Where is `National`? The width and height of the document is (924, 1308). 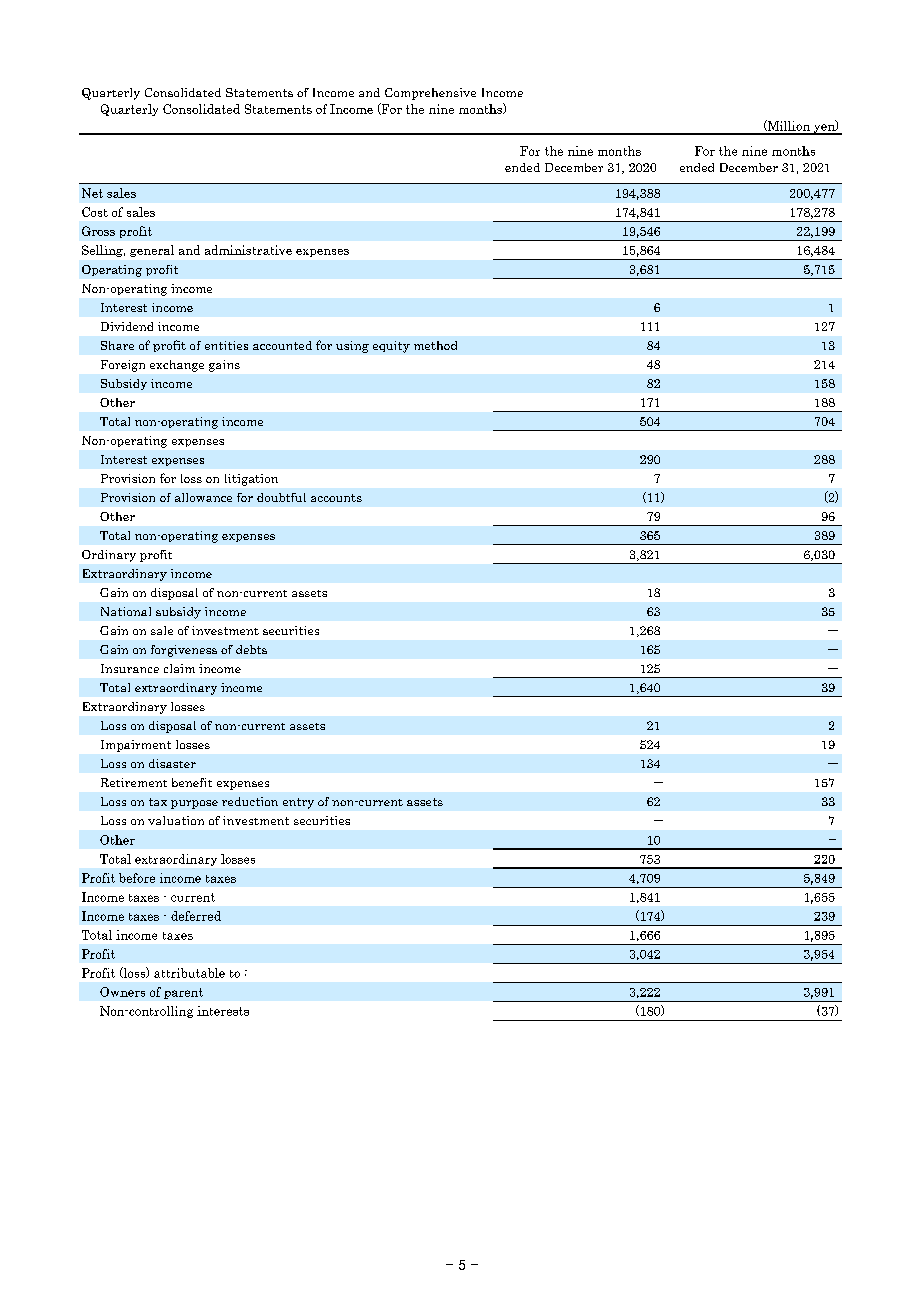 National is located at coordinates (126, 611).
